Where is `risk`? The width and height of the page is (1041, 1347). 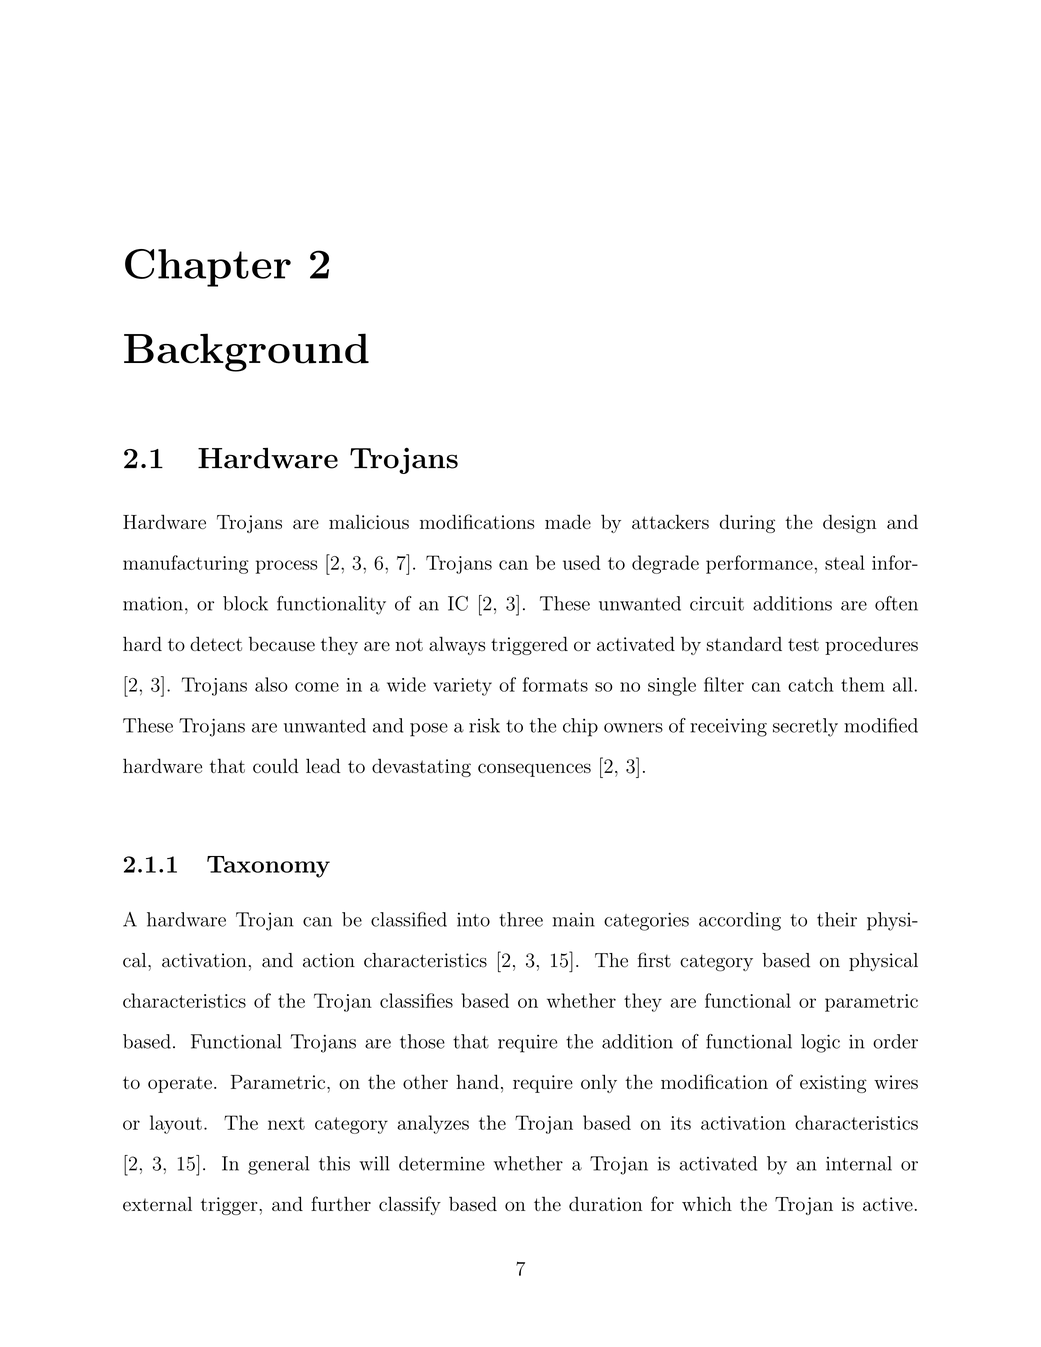 risk is located at coordinates (484, 725).
